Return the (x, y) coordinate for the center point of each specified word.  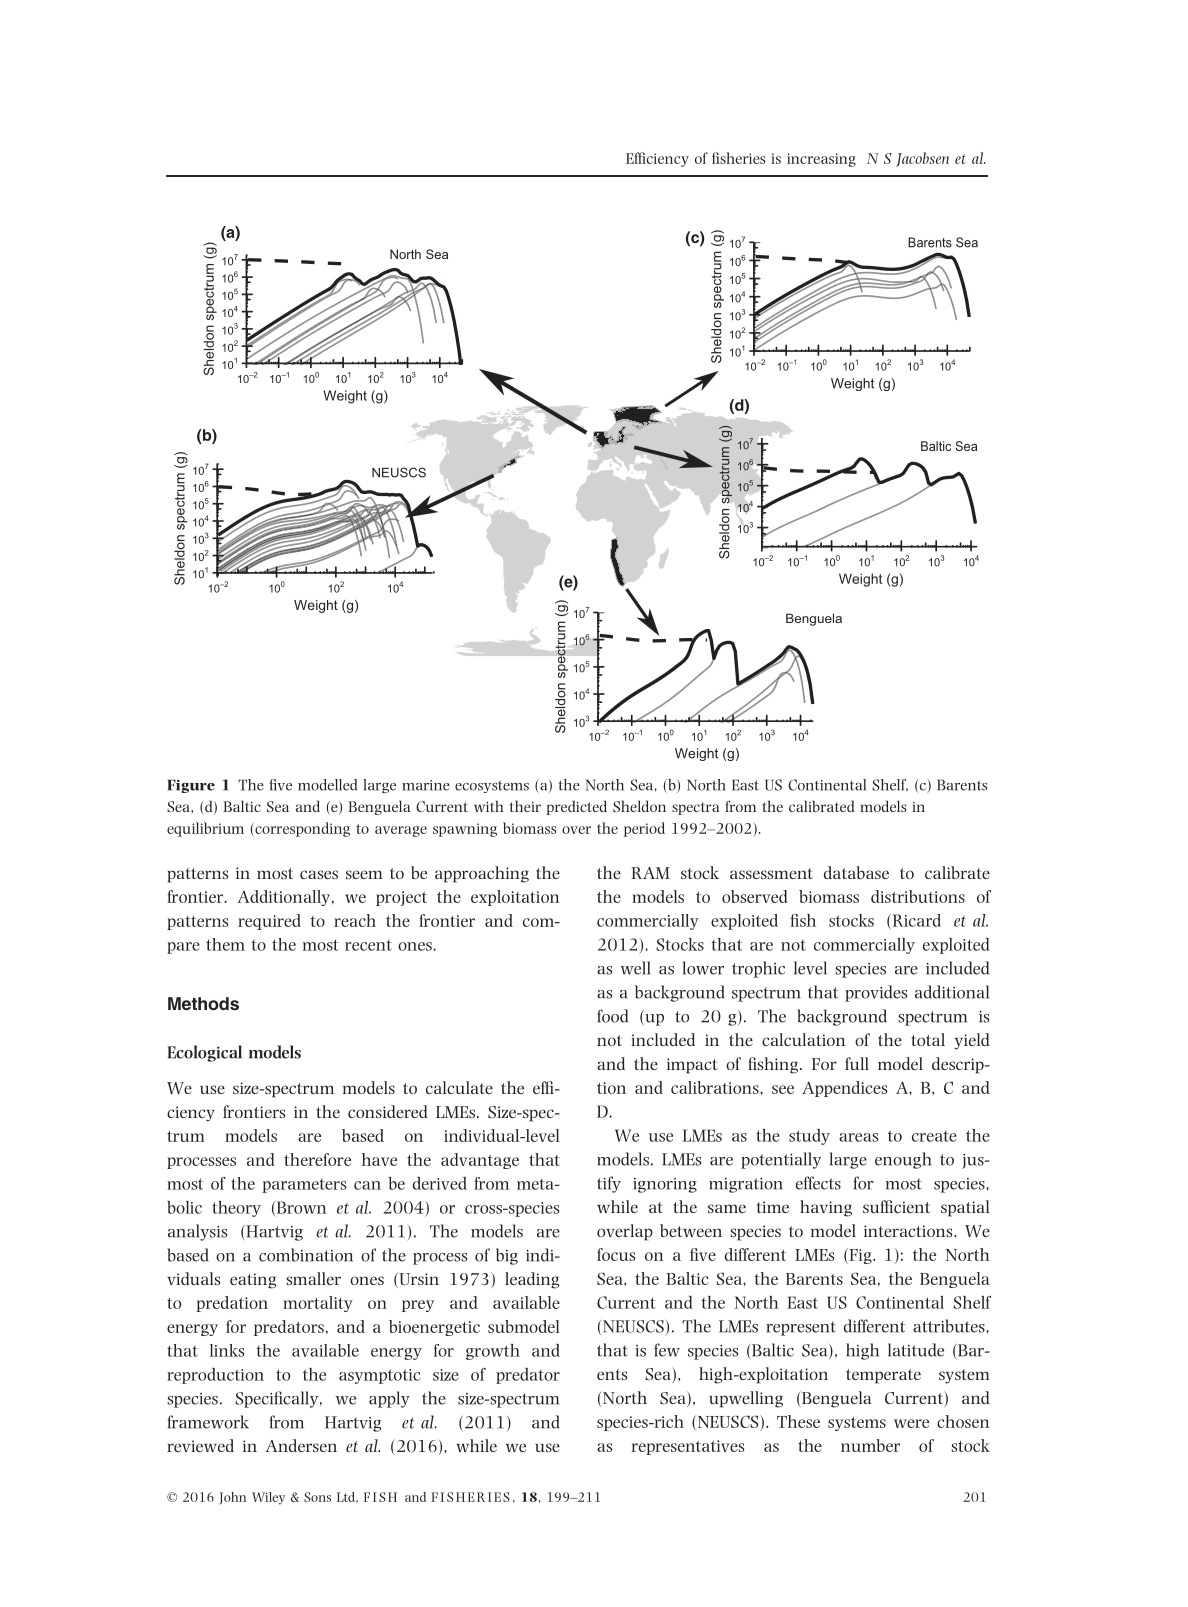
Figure (191, 786)
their (525, 806)
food (612, 1016)
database (856, 872)
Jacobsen (922, 159)
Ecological (204, 1053)
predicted (577, 807)
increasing (821, 160)
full (857, 1063)
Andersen (301, 1445)
